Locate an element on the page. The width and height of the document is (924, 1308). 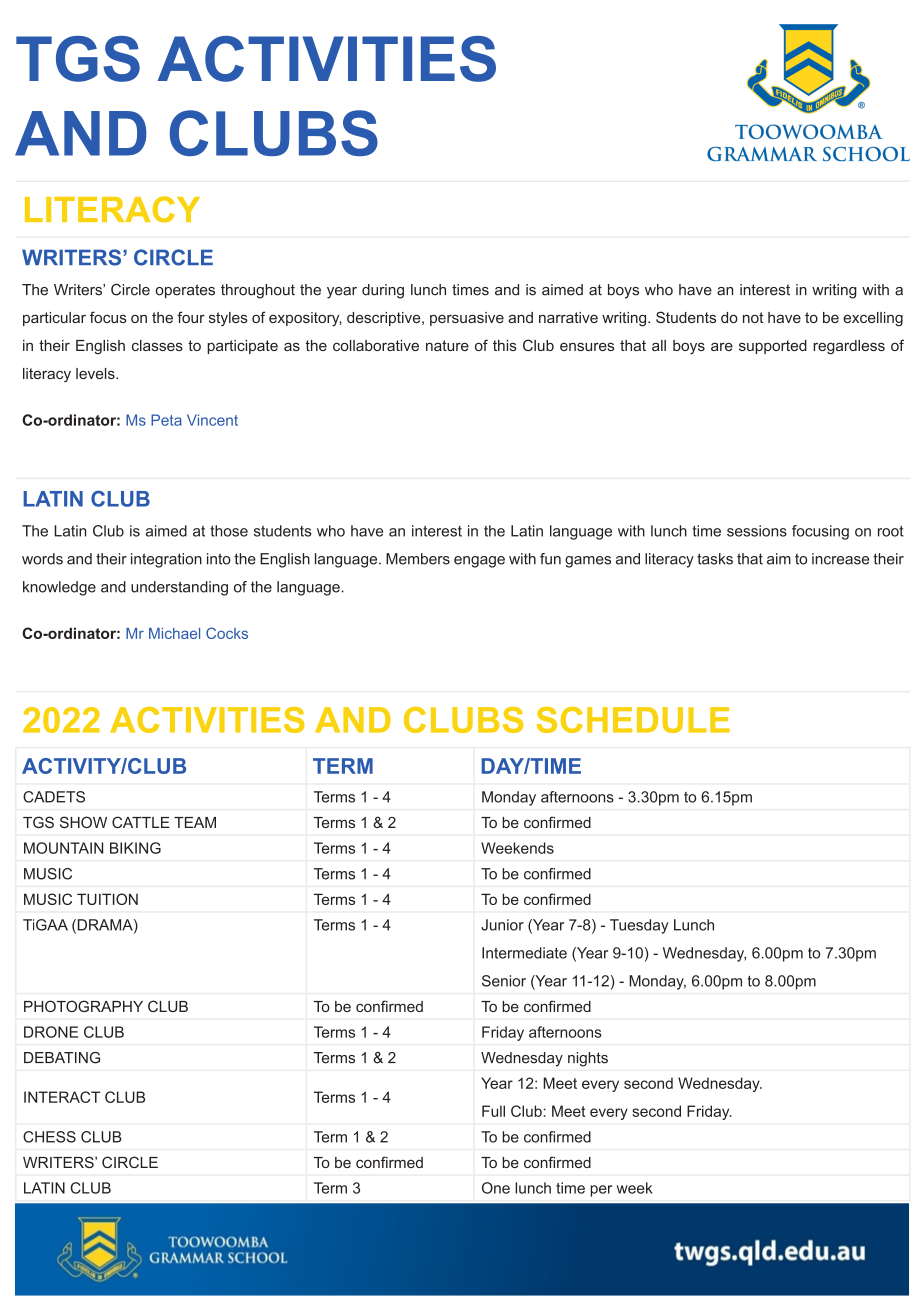
INTERACT is located at coordinates (62, 1097).
